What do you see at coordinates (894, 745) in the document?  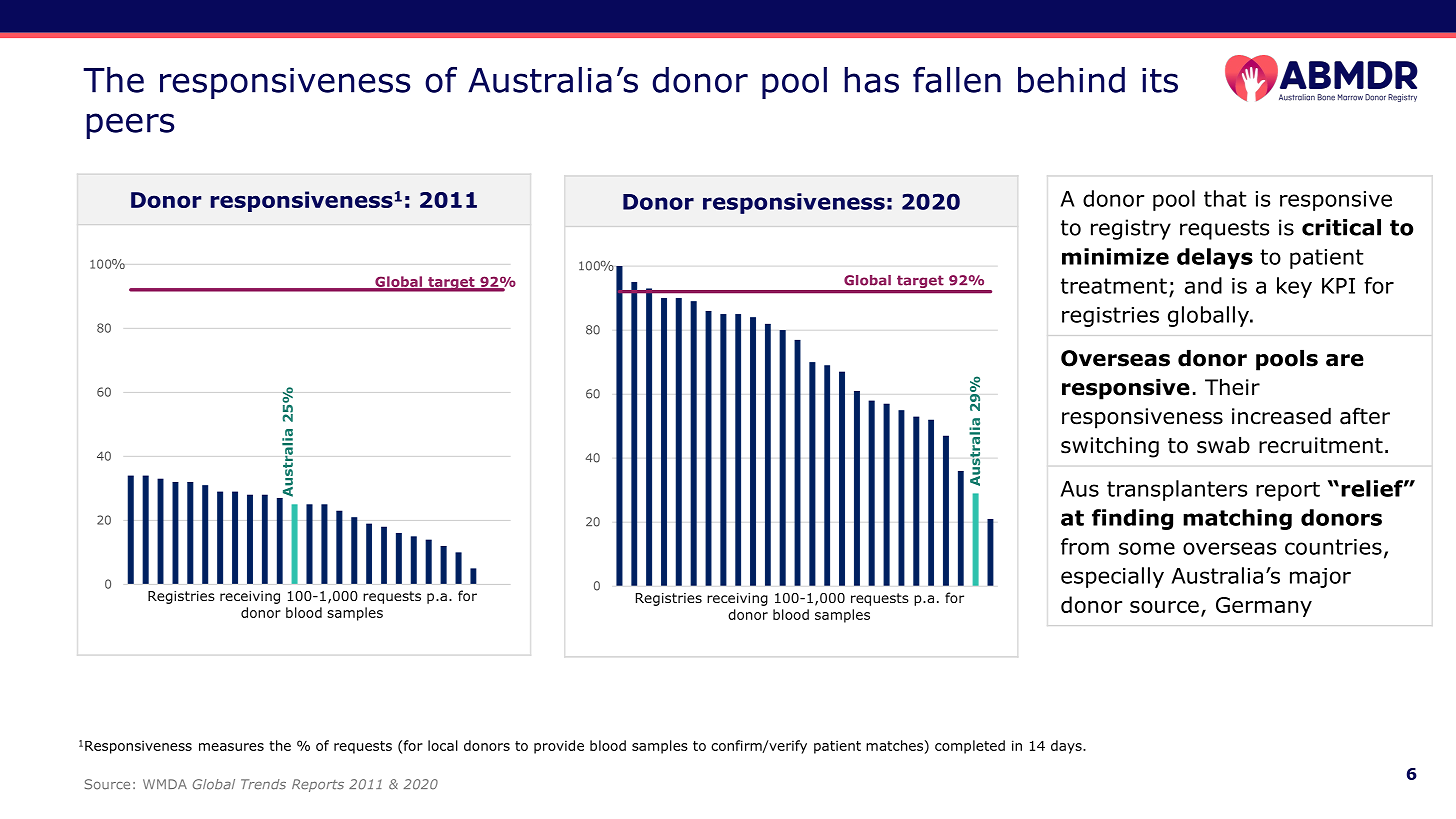 I see `matches` at bounding box center [894, 745].
